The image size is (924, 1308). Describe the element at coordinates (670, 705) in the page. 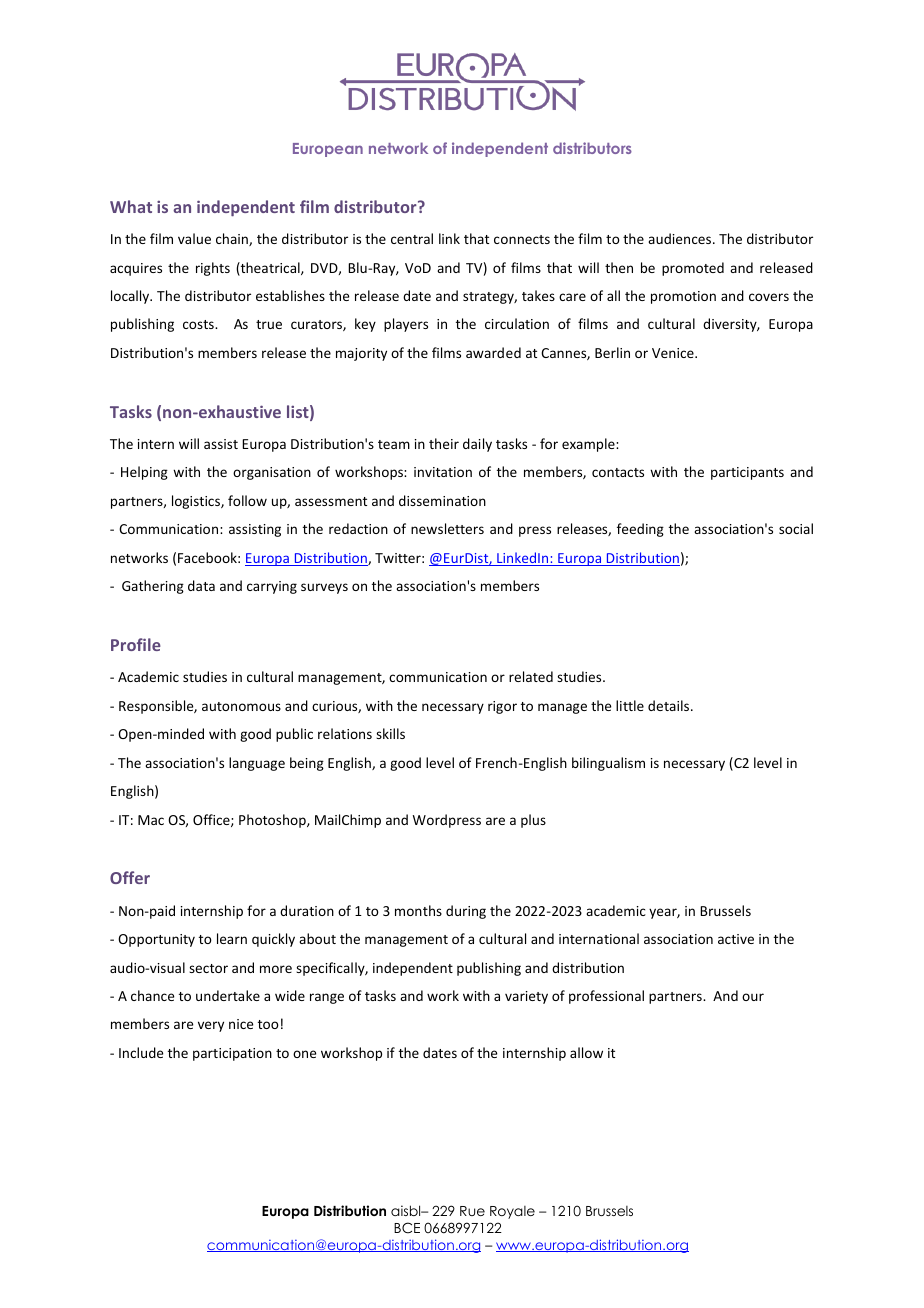

I see `details` at that location.
